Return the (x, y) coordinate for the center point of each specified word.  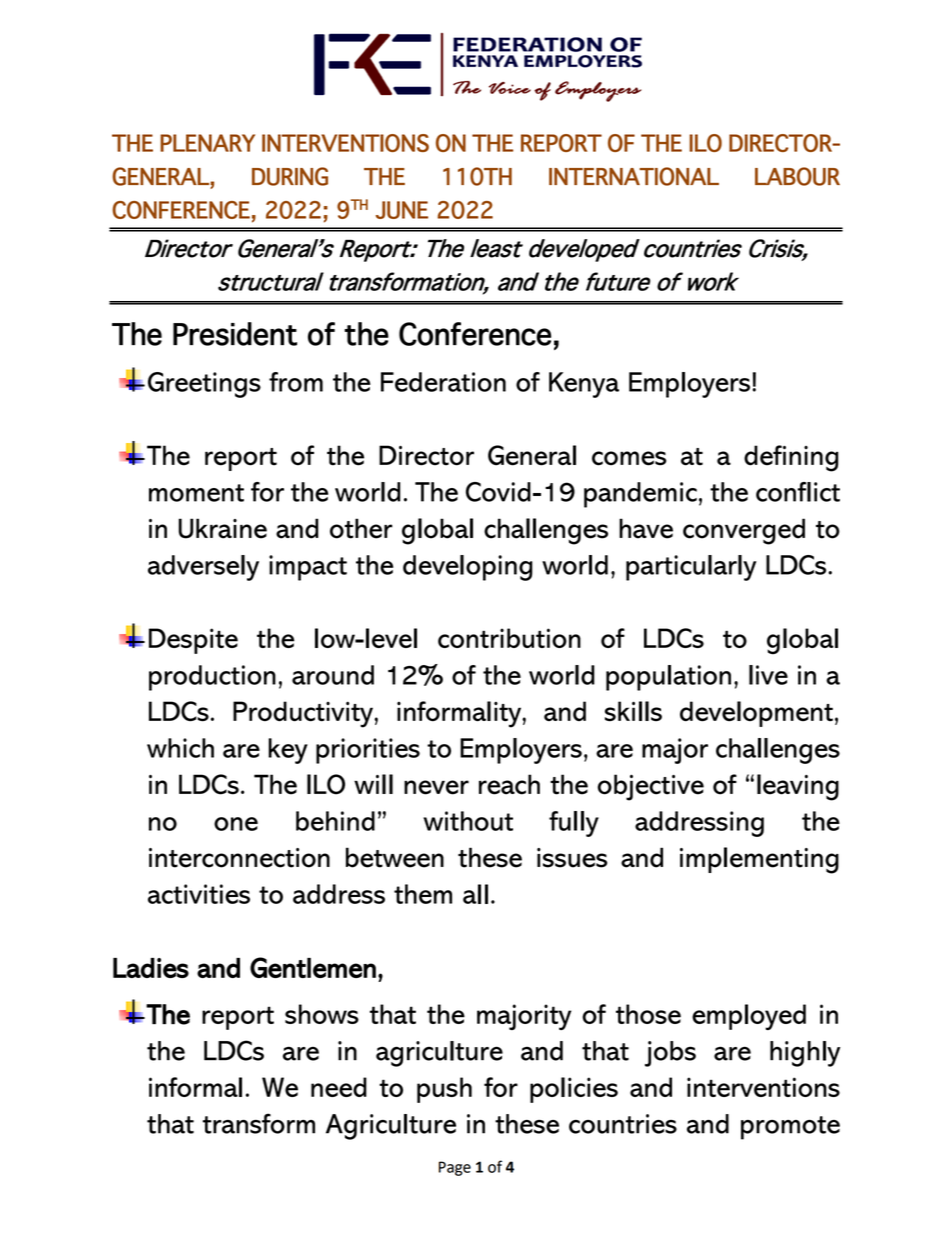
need (339, 1087)
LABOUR (797, 176)
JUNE (402, 210)
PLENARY (207, 143)
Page (455, 1168)
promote (790, 1128)
